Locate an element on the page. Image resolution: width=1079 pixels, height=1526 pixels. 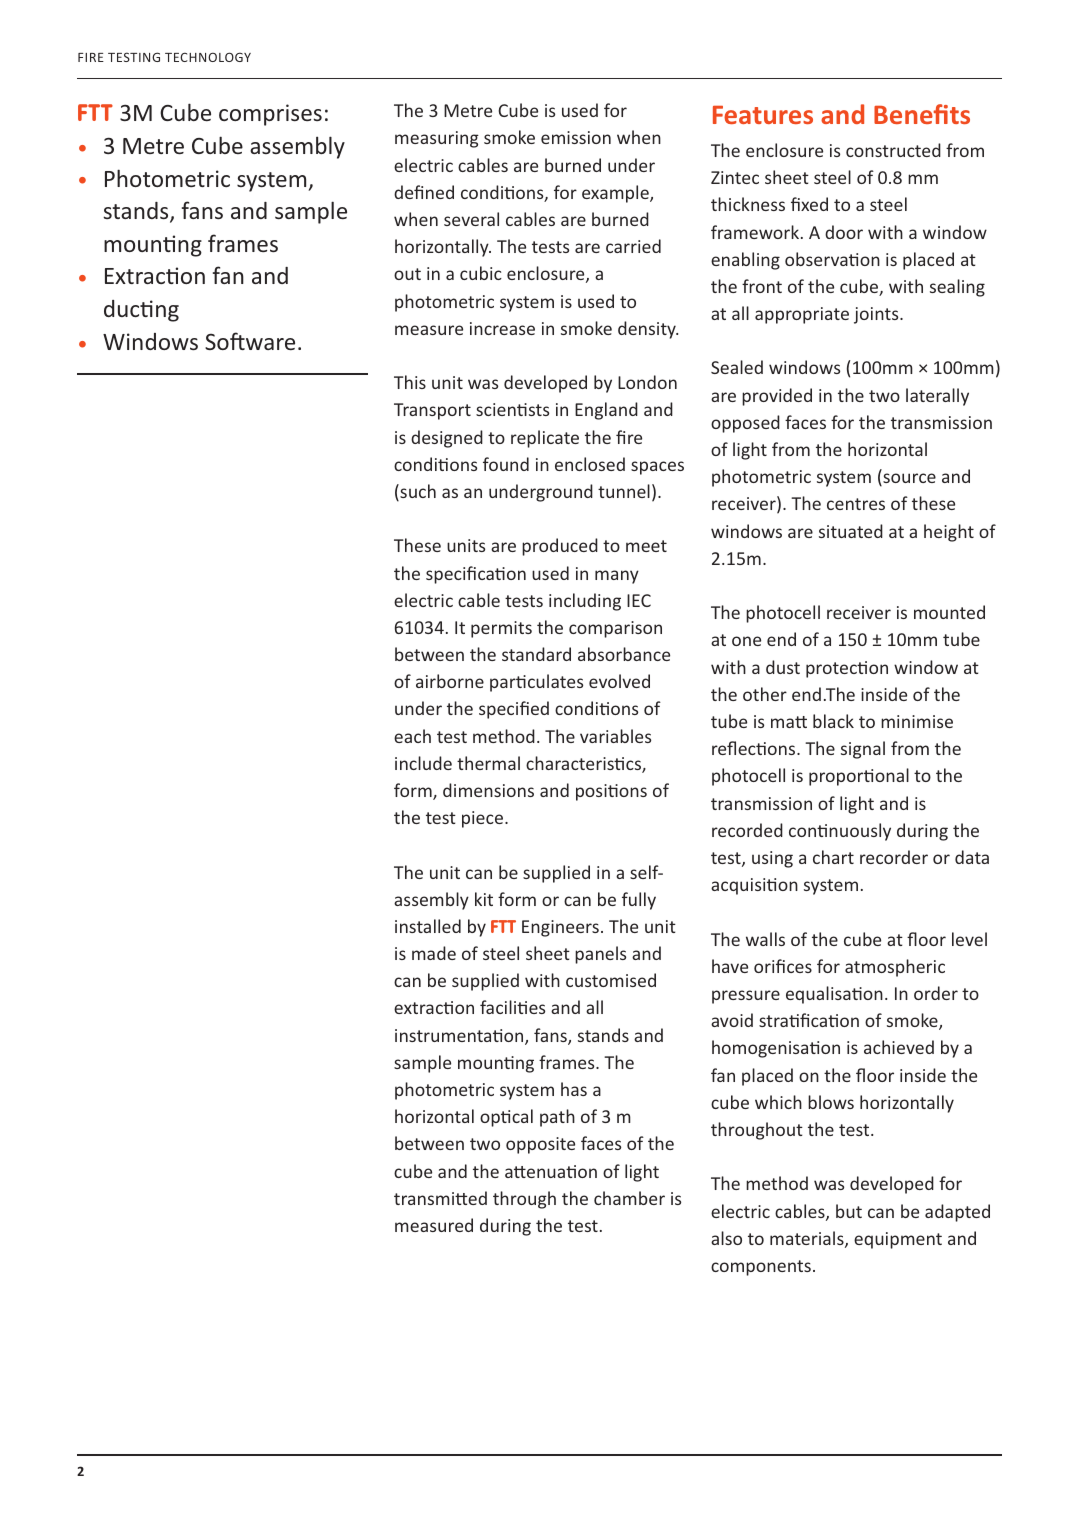
attenuation is located at coordinates (551, 1171).
